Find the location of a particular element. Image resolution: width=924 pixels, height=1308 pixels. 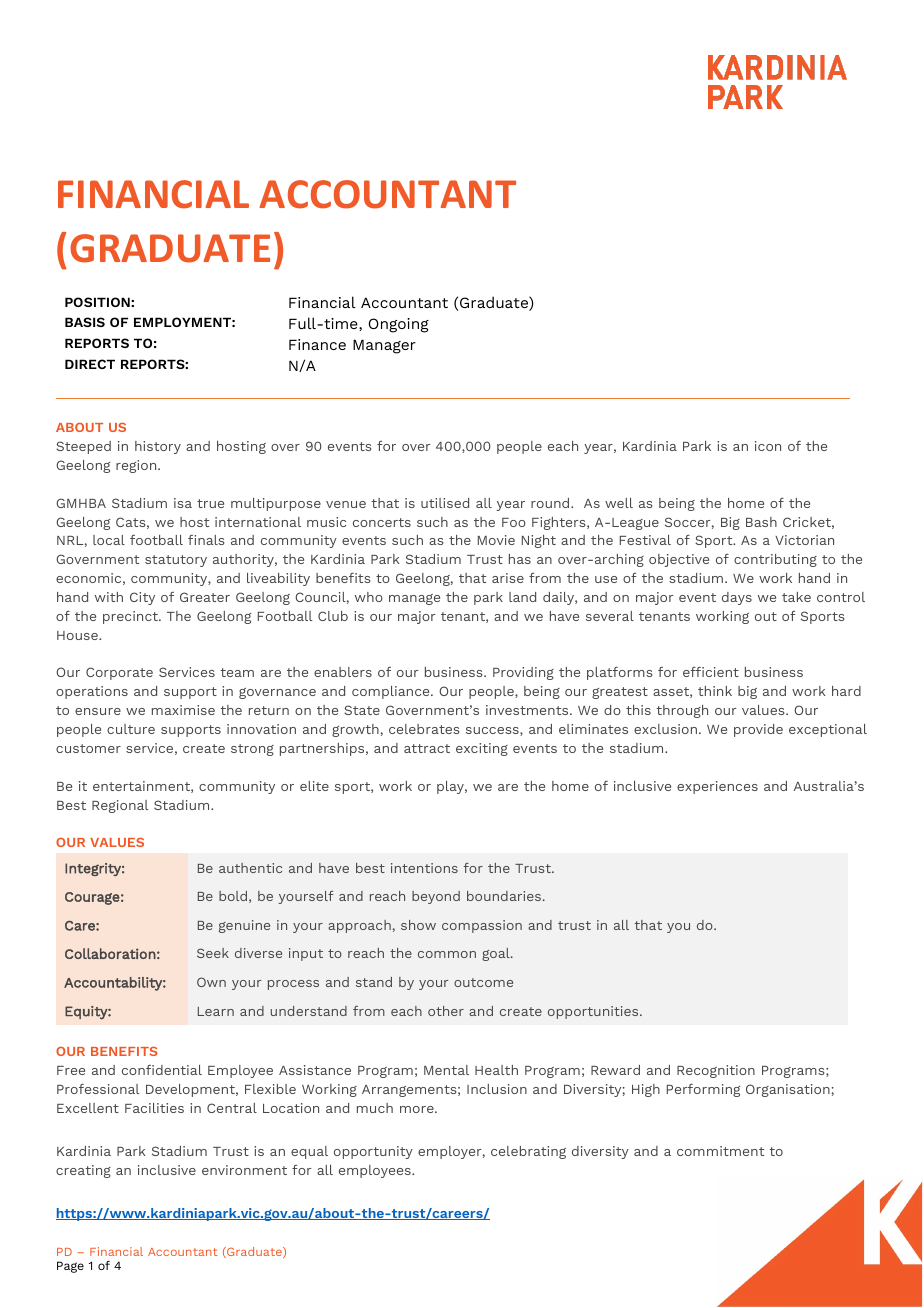

Page is located at coordinates (70, 1267).
